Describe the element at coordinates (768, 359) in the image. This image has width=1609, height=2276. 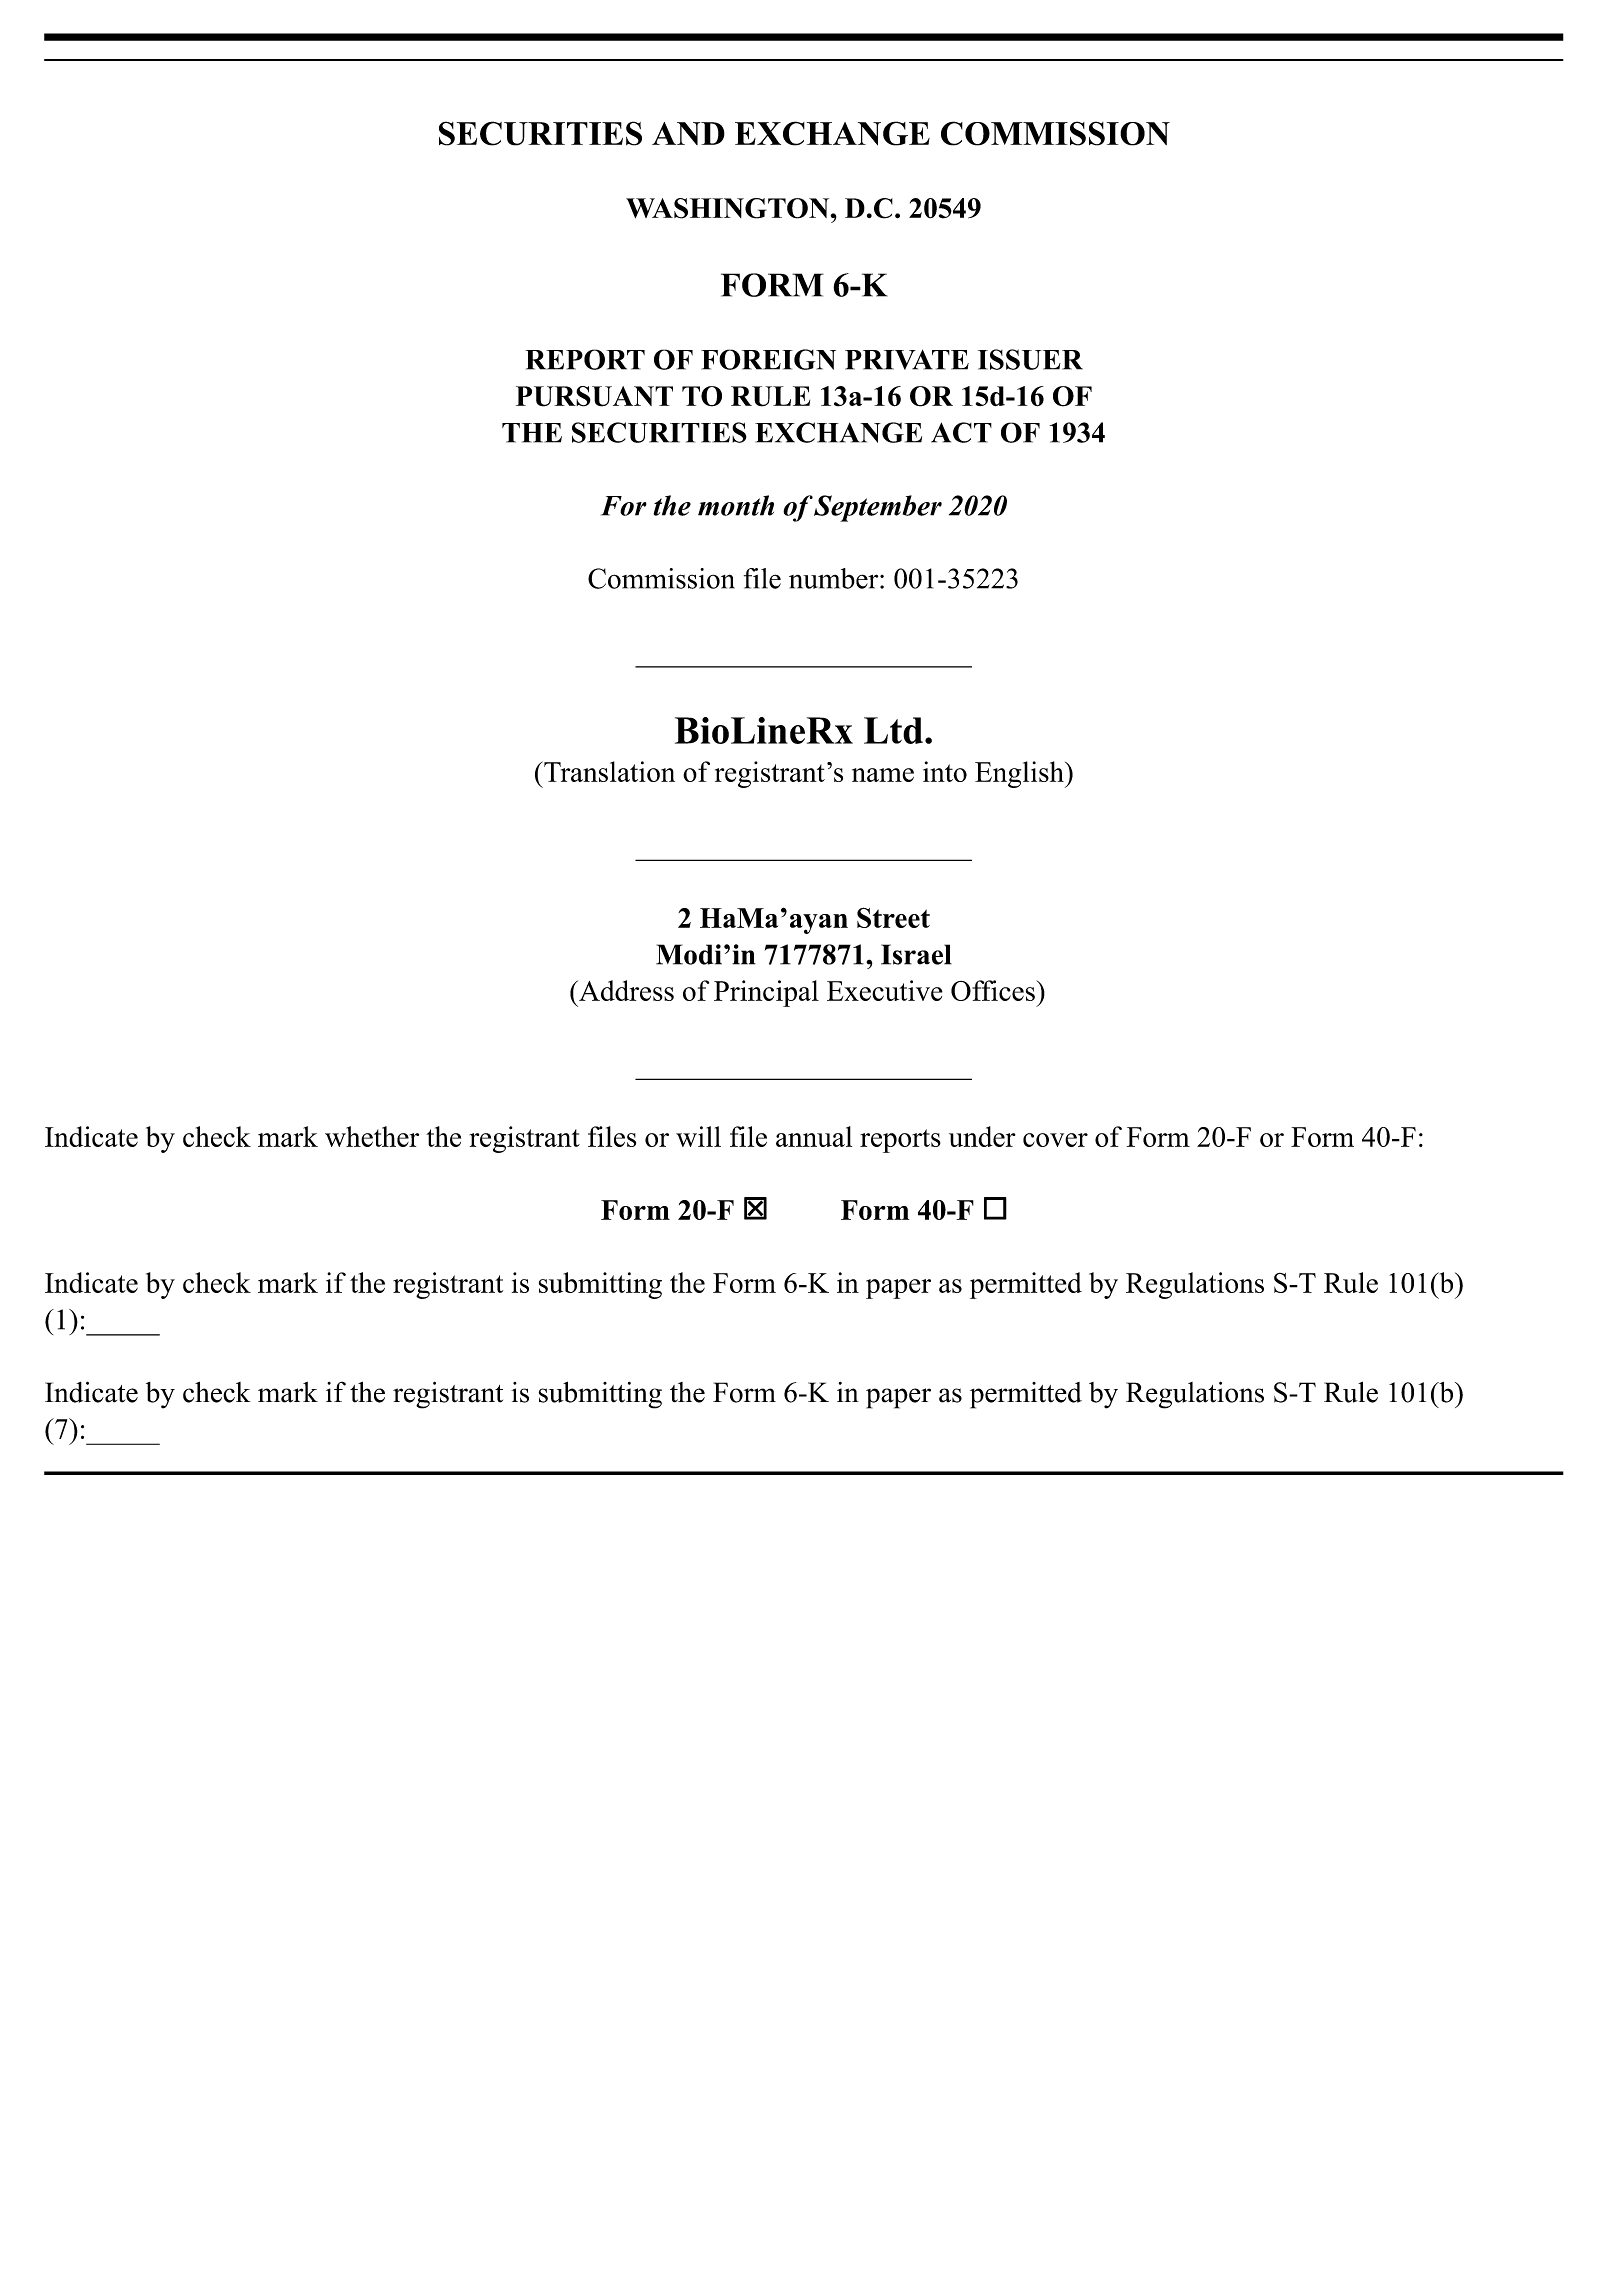
I see `FOREIGN` at that location.
